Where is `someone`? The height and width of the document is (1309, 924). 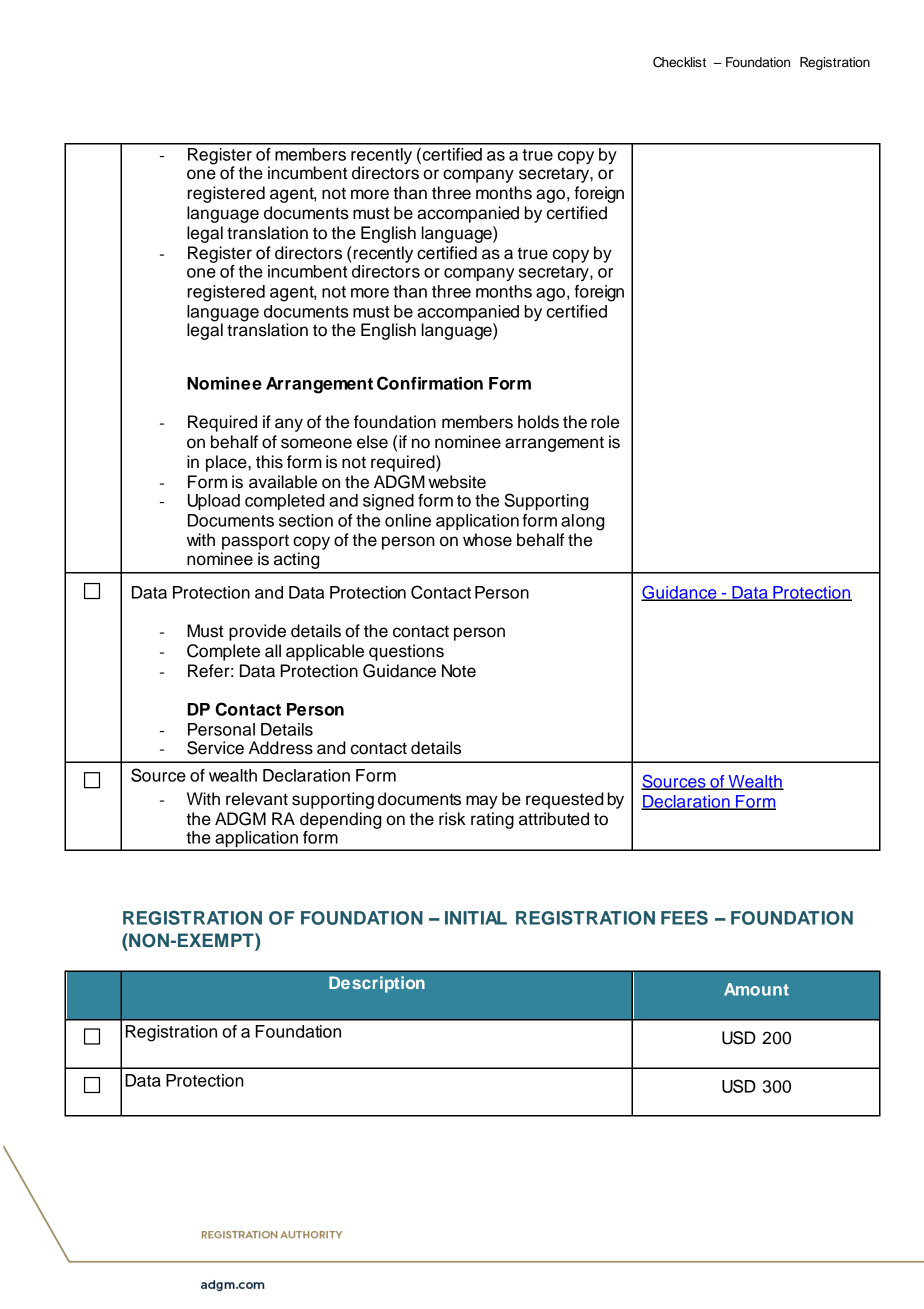
someone is located at coordinates (316, 443).
